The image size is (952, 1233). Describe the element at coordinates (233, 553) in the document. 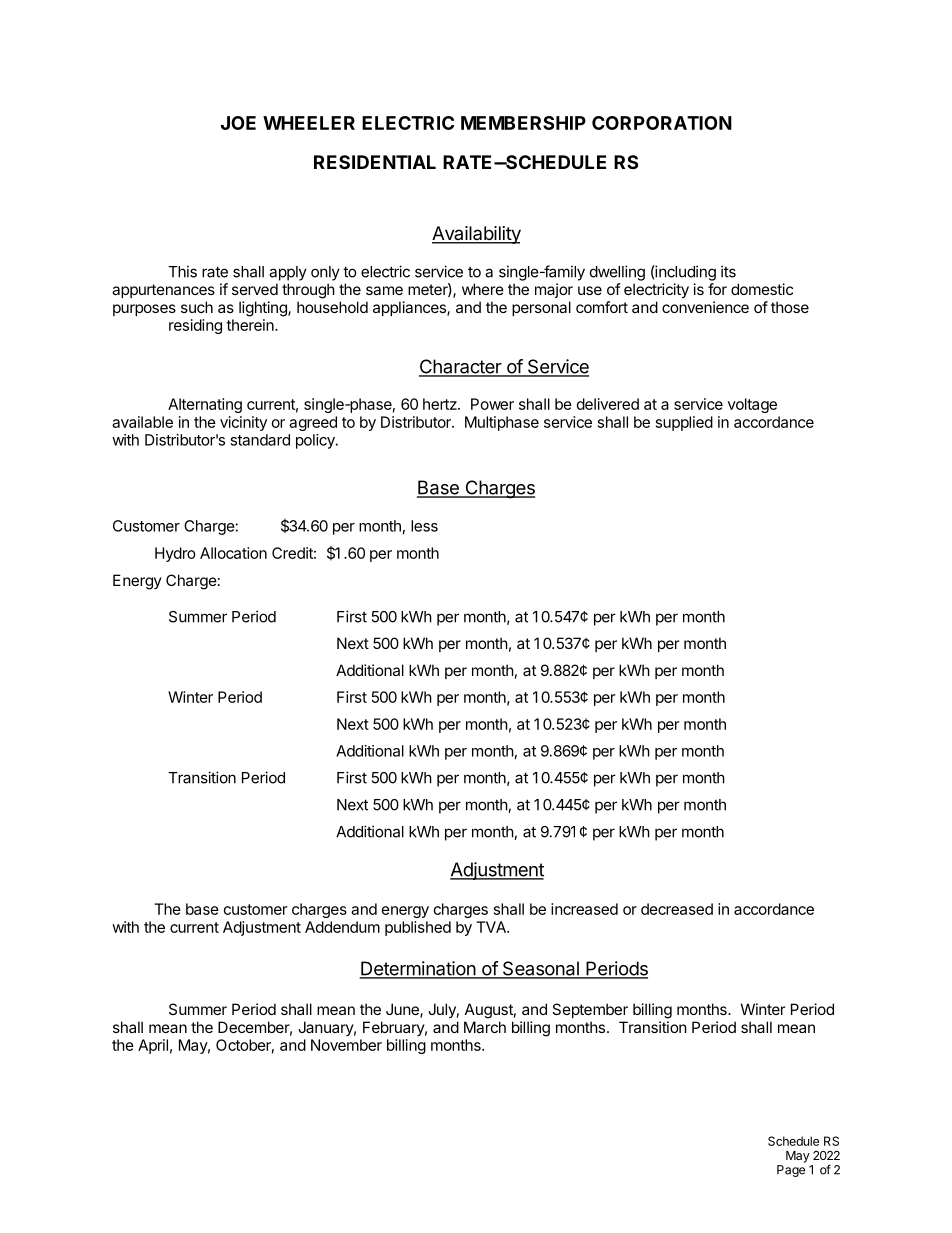

I see `Allocation` at that location.
